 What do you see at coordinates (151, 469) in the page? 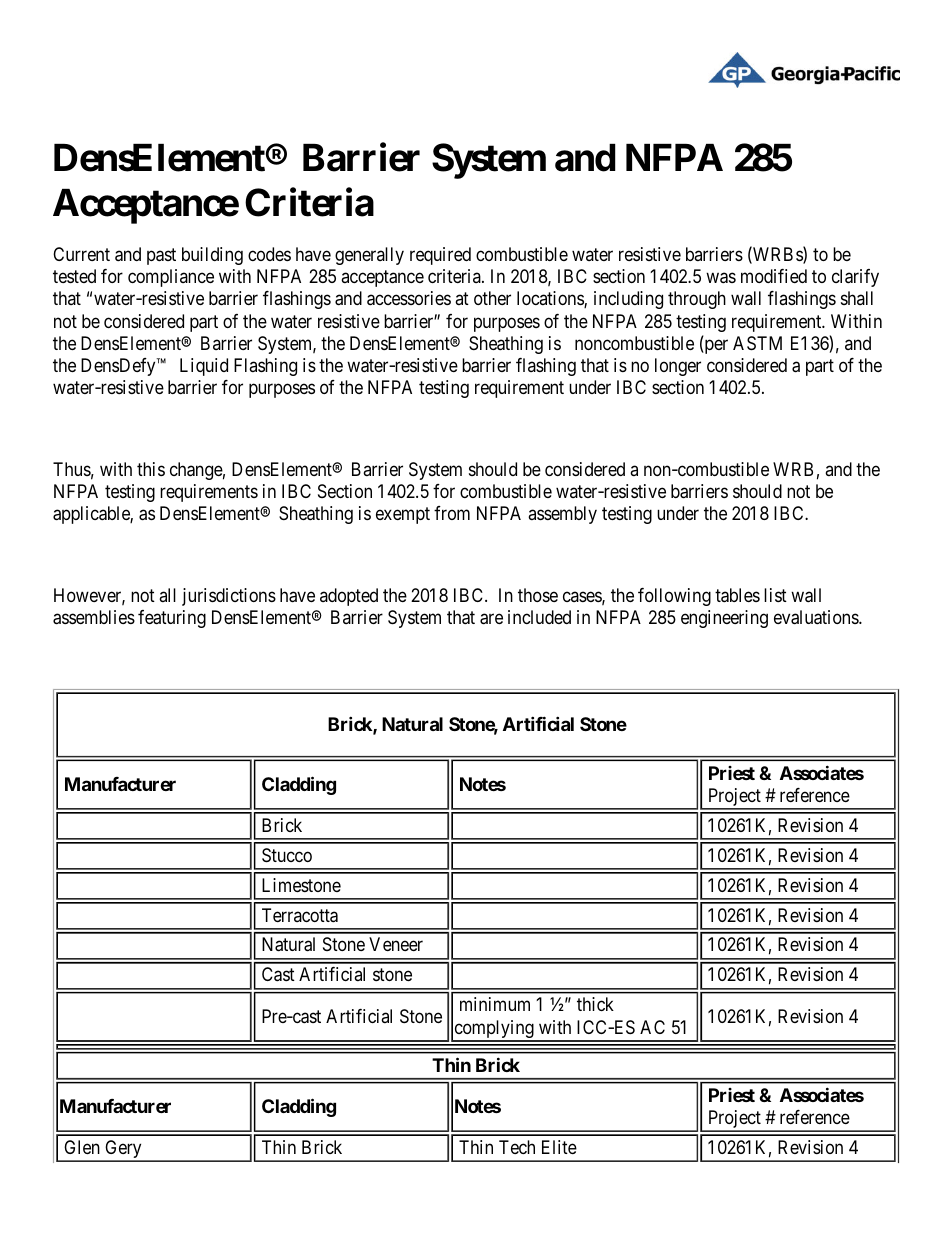
I see `this` at bounding box center [151, 469].
